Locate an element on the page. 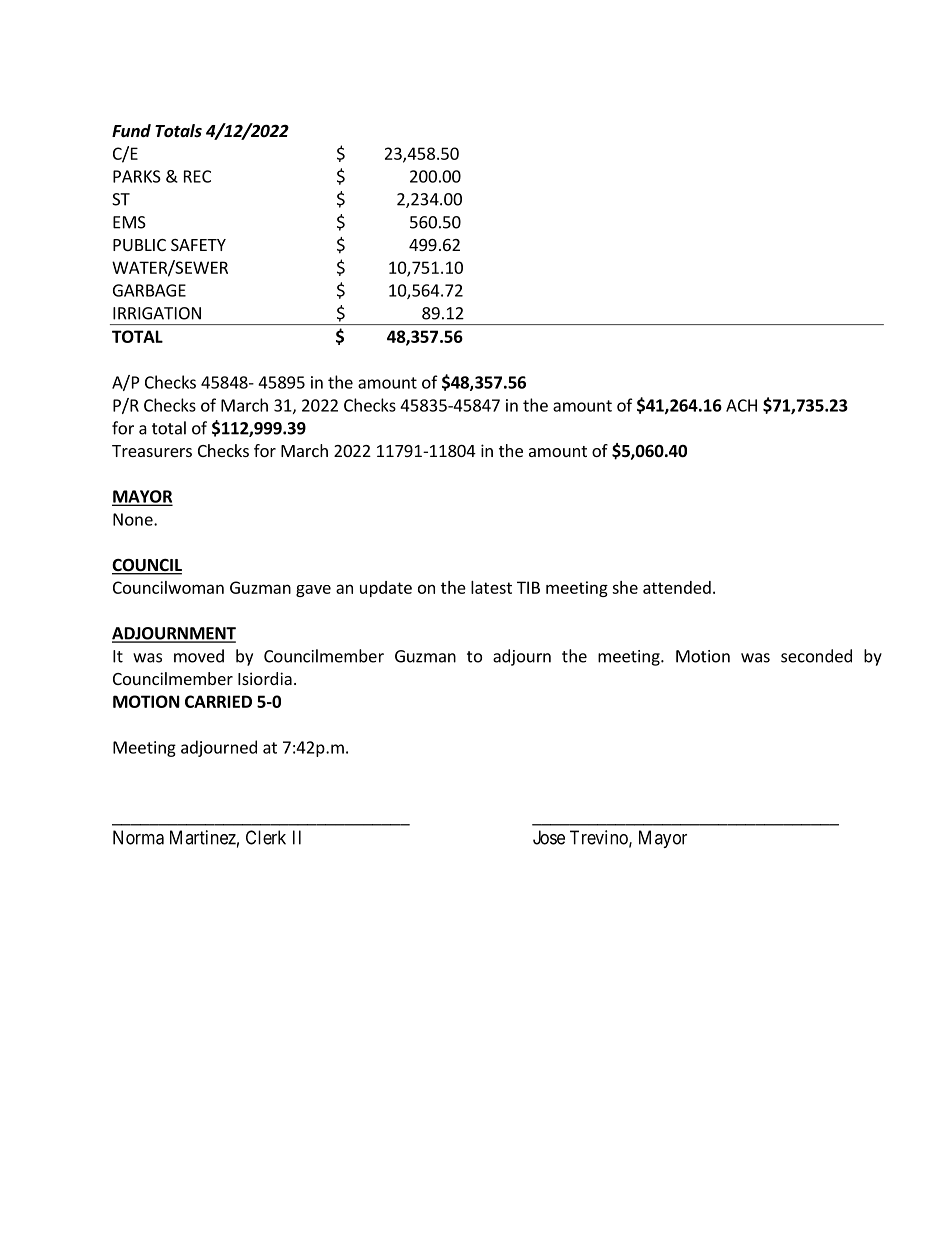 Image resolution: width=952 pixels, height=1233 pixels. SAFETY is located at coordinates (198, 245).
